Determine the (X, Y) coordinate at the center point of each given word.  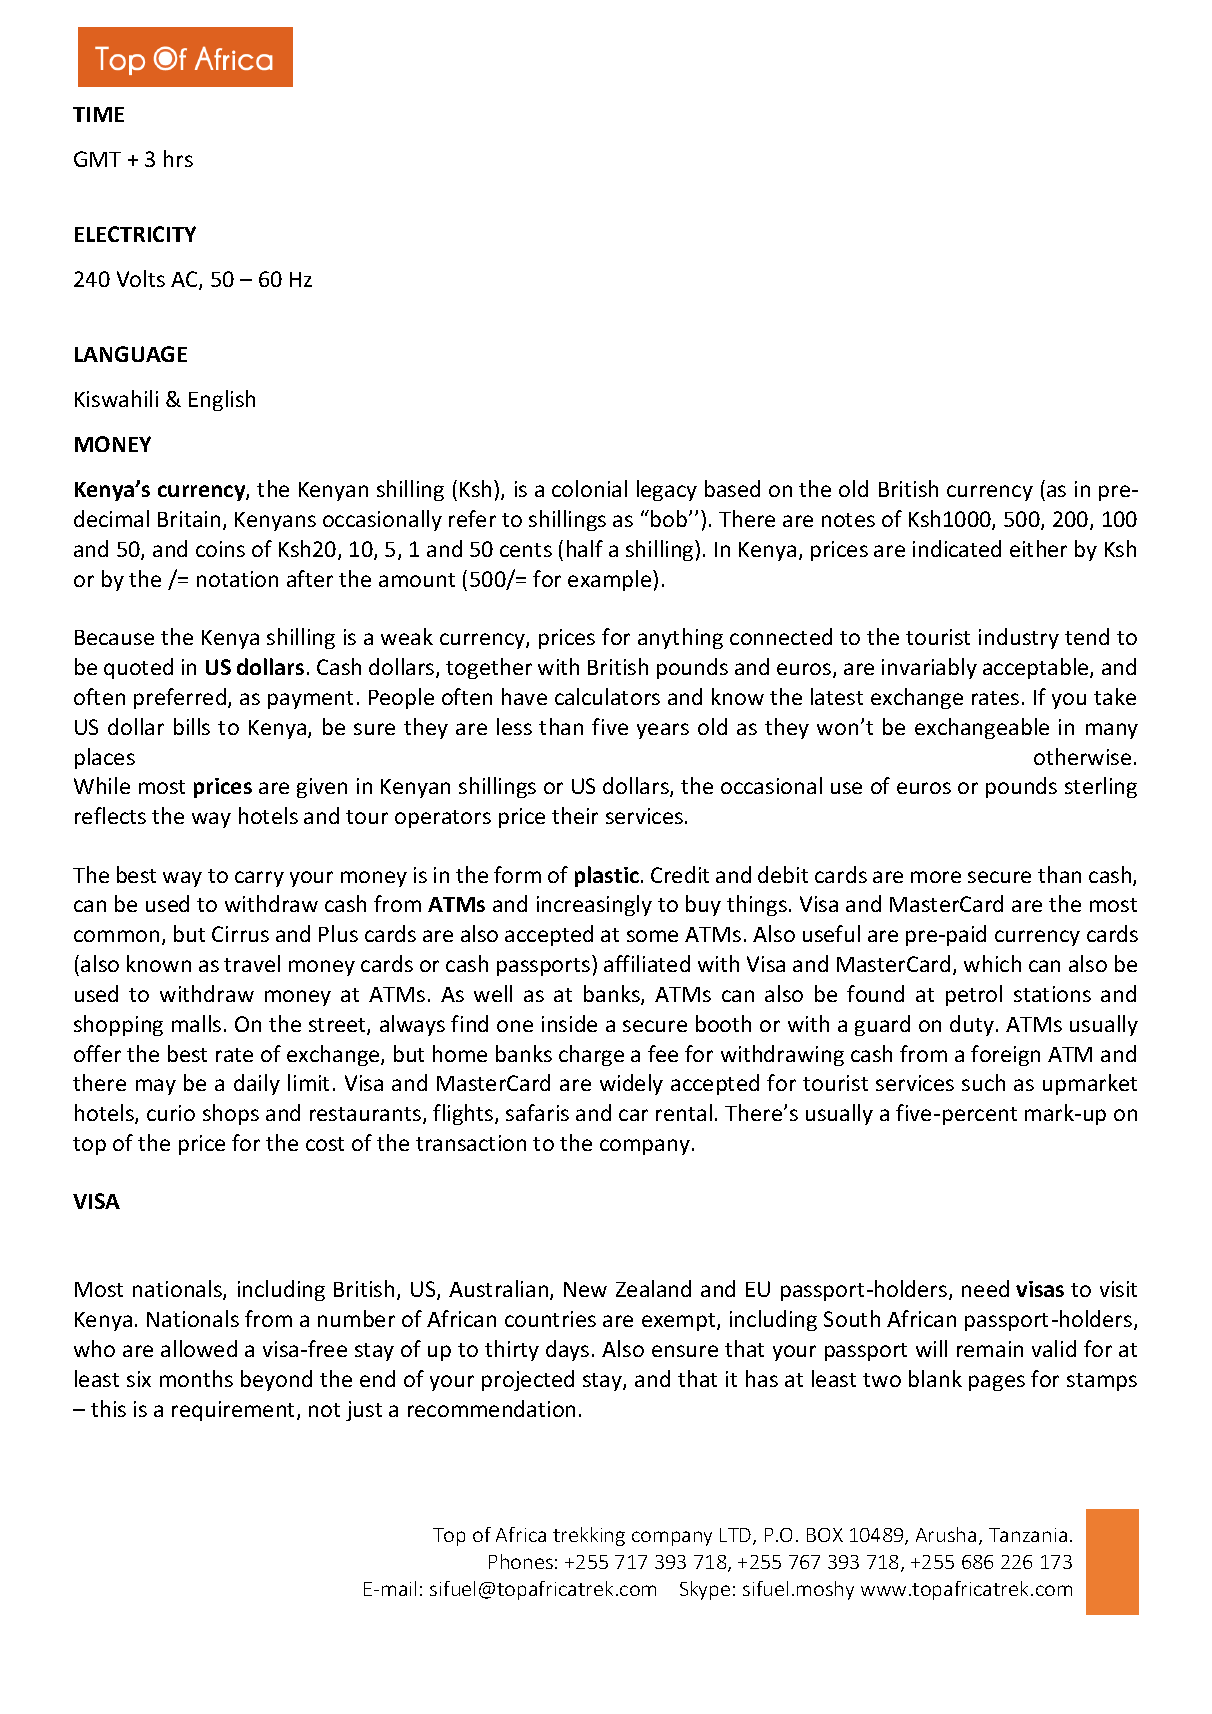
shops (231, 1114)
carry (259, 879)
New (585, 1289)
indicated (957, 548)
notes (848, 520)
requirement (235, 1411)
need (985, 1288)
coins (220, 549)
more (936, 877)
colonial (589, 488)
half (585, 548)
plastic (607, 876)
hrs (178, 158)
